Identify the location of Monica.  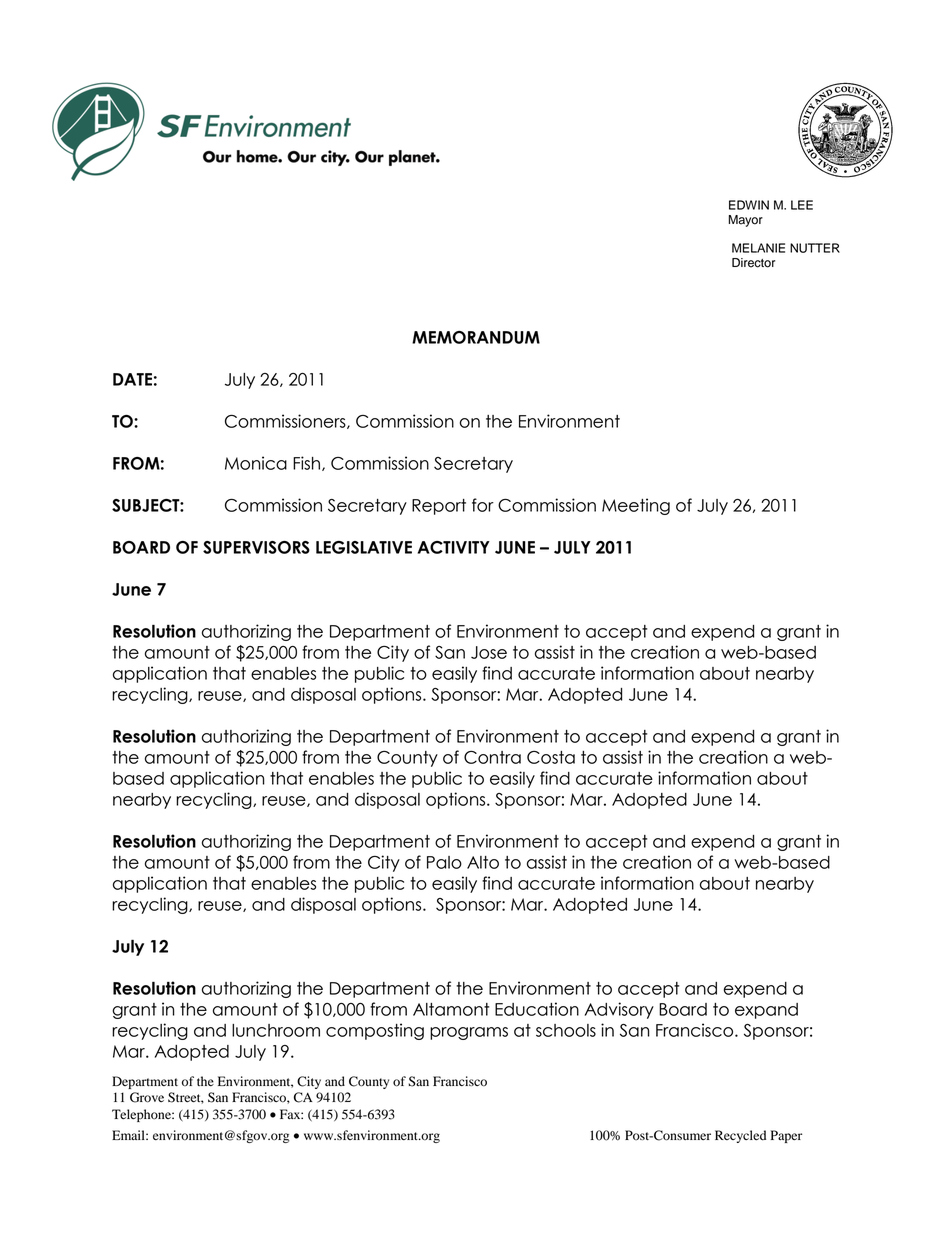
(256, 463).
